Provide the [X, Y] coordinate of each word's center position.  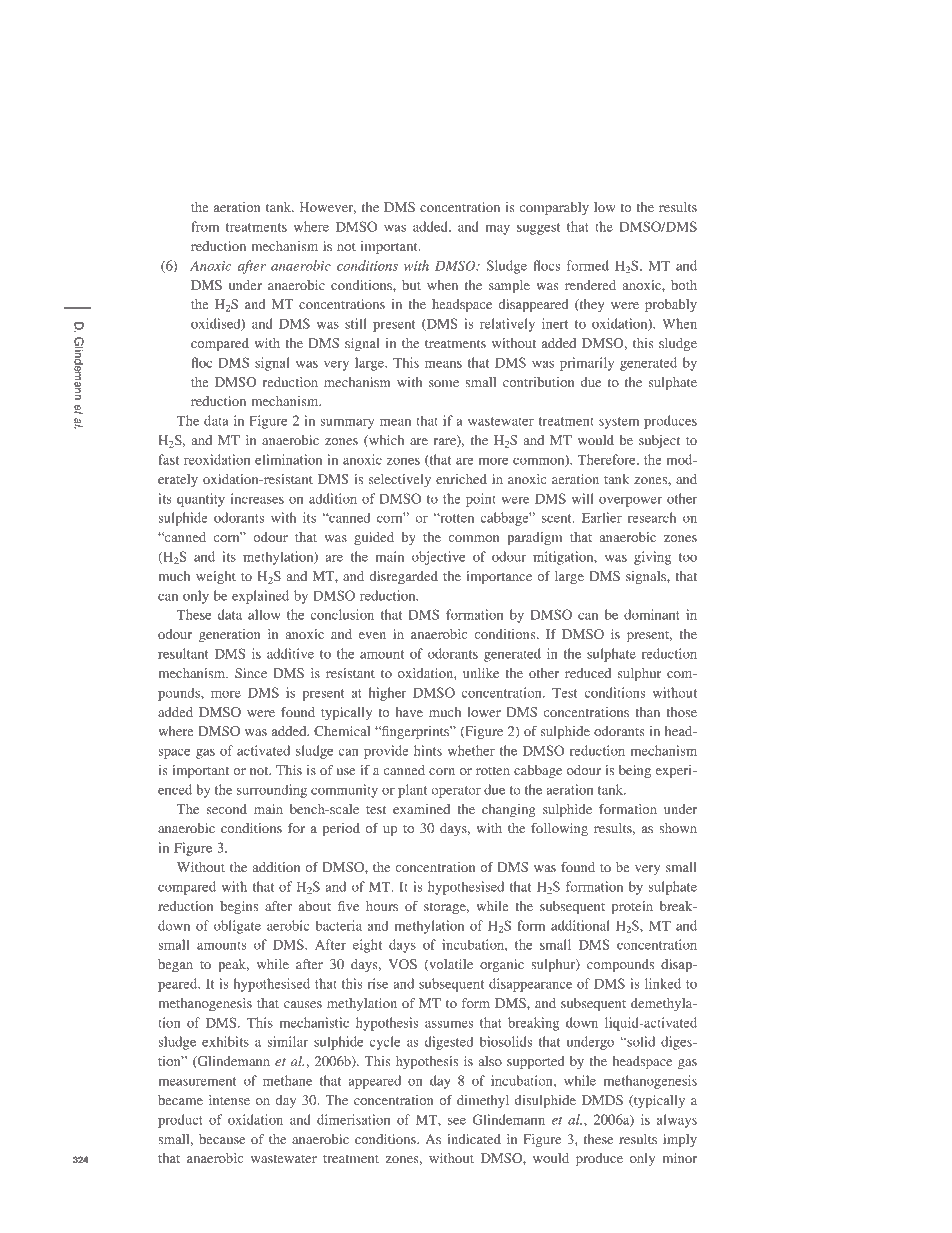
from [205, 226]
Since [251, 673]
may [497, 229]
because [222, 1139]
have [409, 712]
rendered [590, 285]
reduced [588, 673]
